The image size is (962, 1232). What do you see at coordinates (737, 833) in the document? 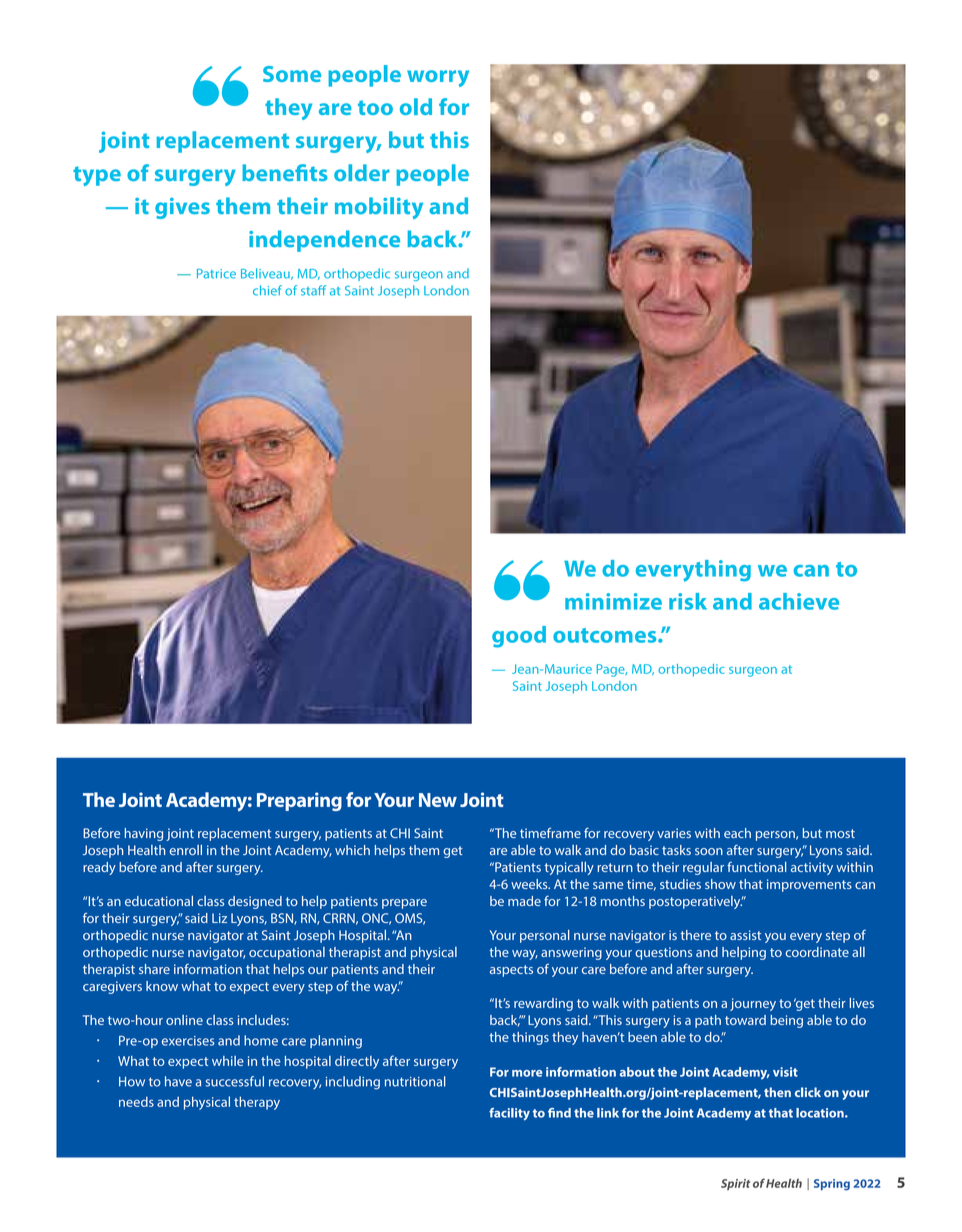
I see `each` at bounding box center [737, 833].
